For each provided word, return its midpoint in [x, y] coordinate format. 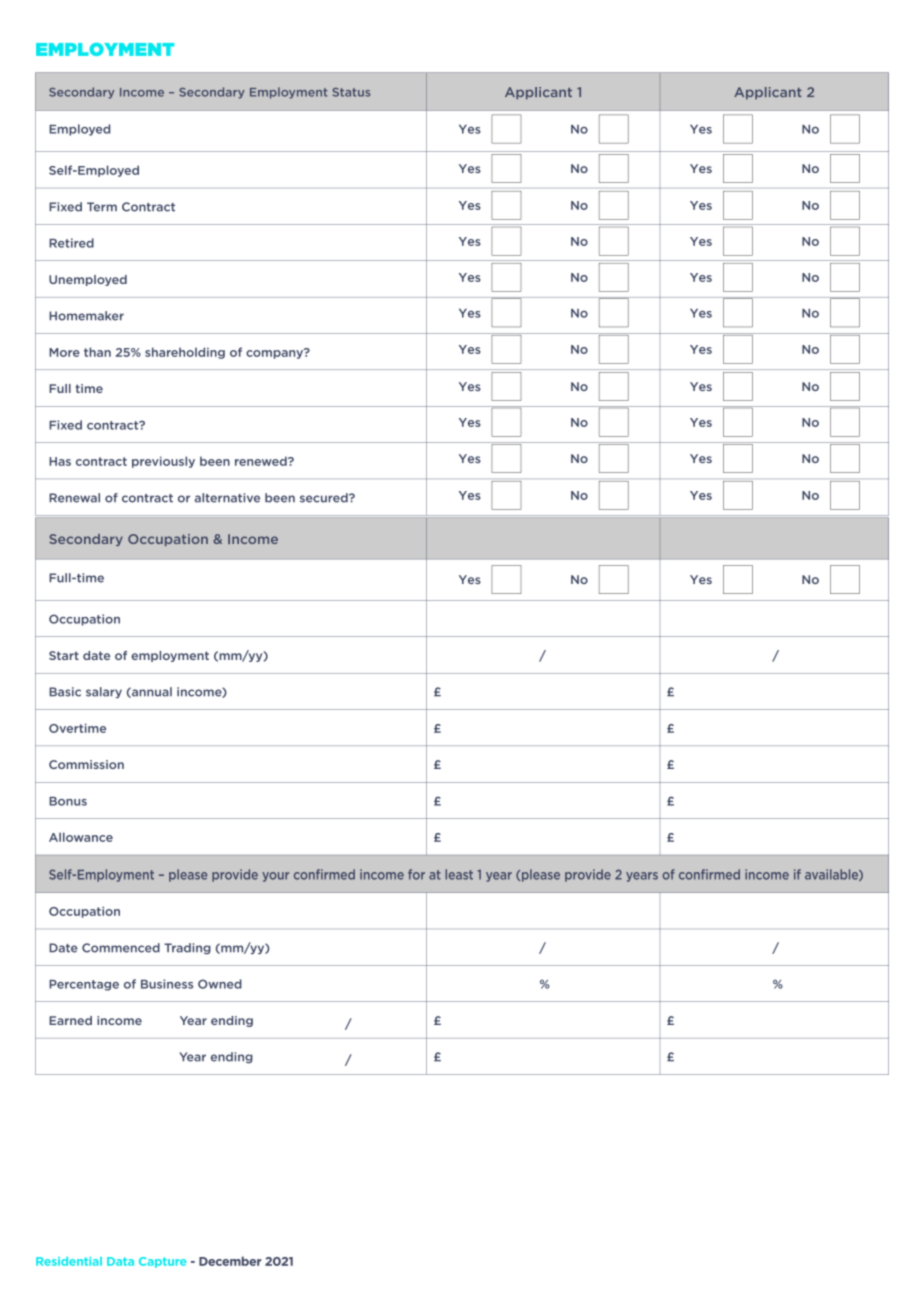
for [416, 874]
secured [325, 498]
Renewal [74, 498]
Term [102, 207]
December [230, 1261]
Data [120, 1261]
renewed [262, 461]
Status [351, 92]
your [275, 877]
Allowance [81, 837]
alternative [227, 498]
